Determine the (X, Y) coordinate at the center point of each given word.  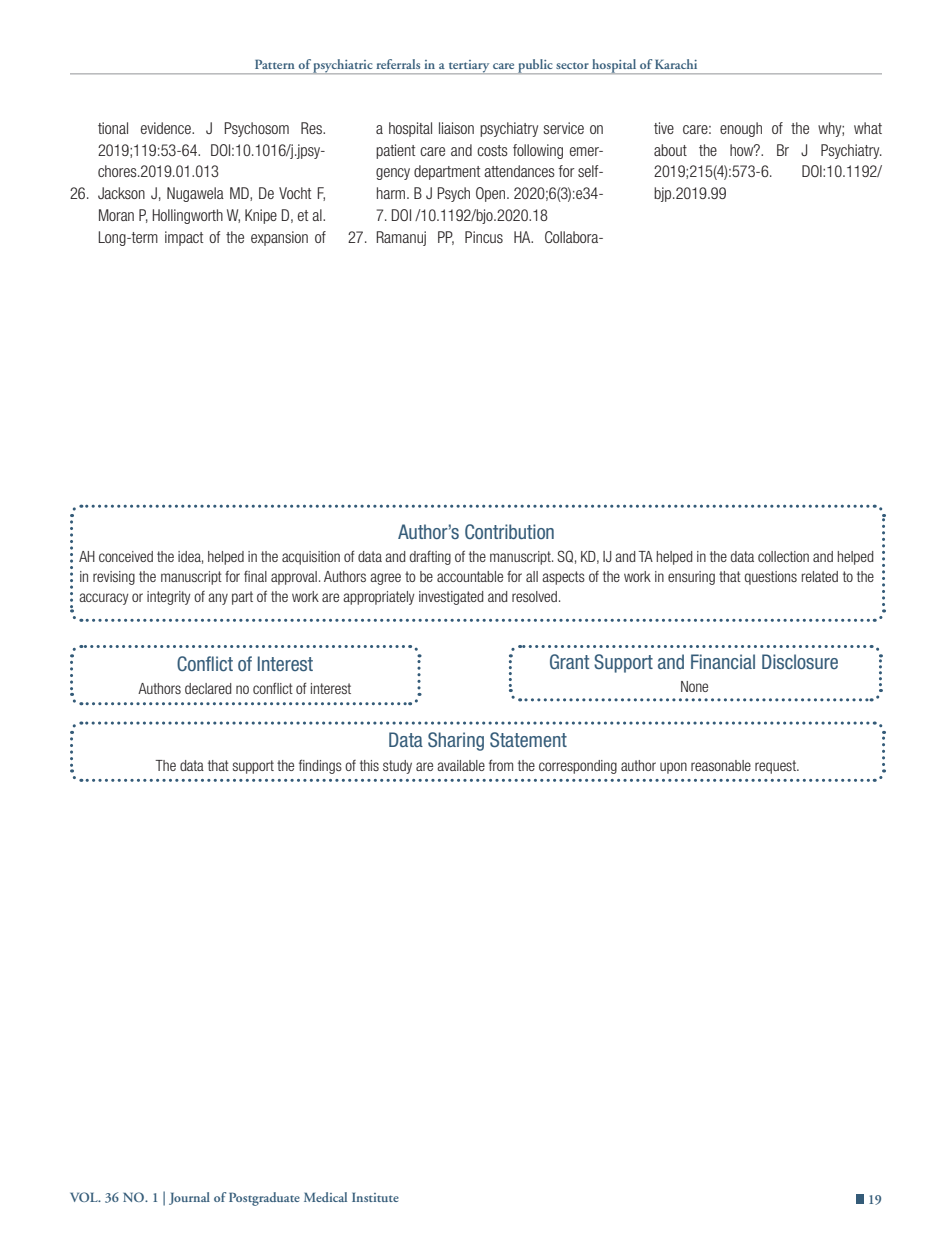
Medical (325, 1197)
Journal (189, 1198)
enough (741, 129)
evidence (167, 128)
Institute (375, 1197)
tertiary (469, 67)
